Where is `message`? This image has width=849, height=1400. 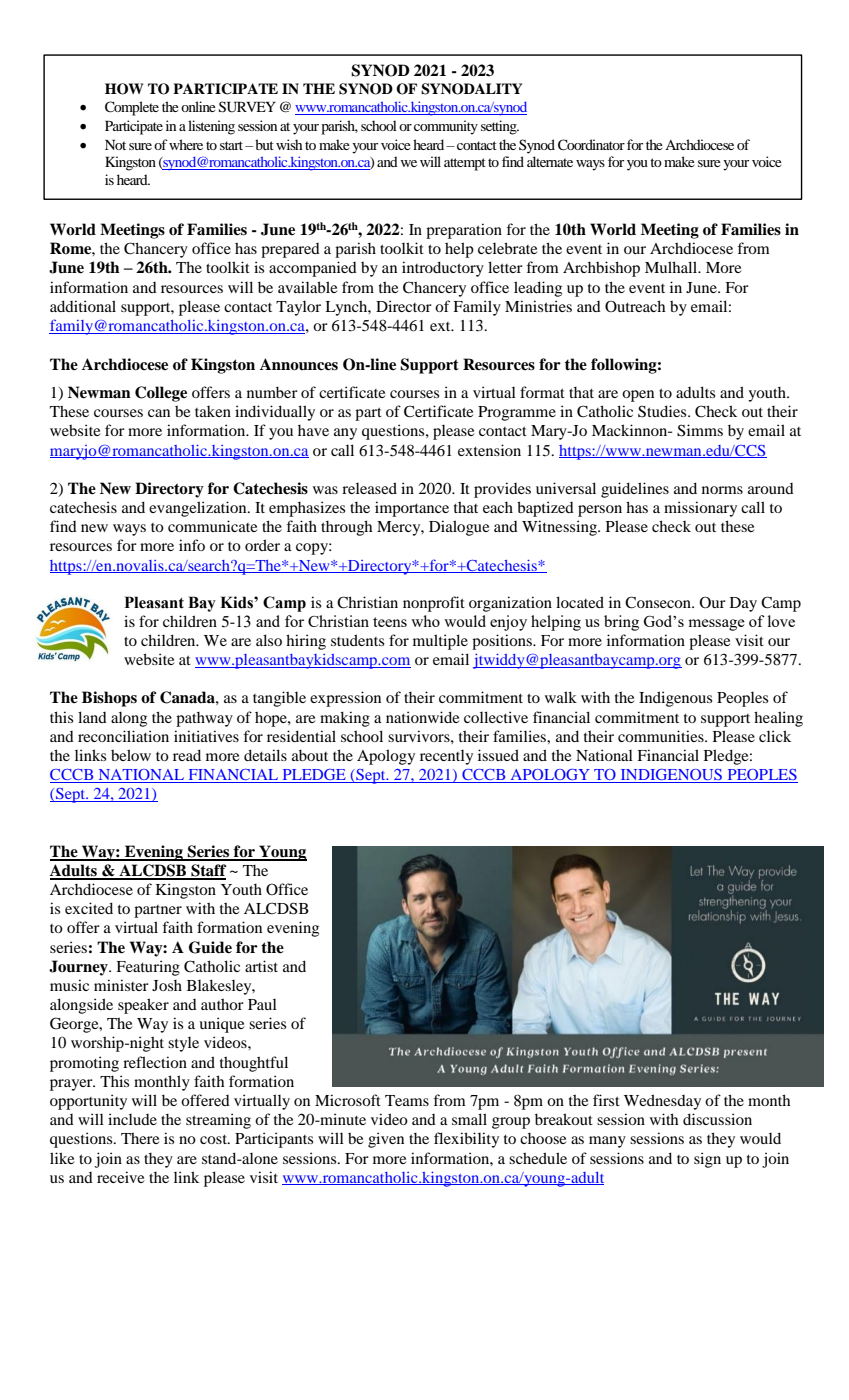
message is located at coordinates (716, 625).
